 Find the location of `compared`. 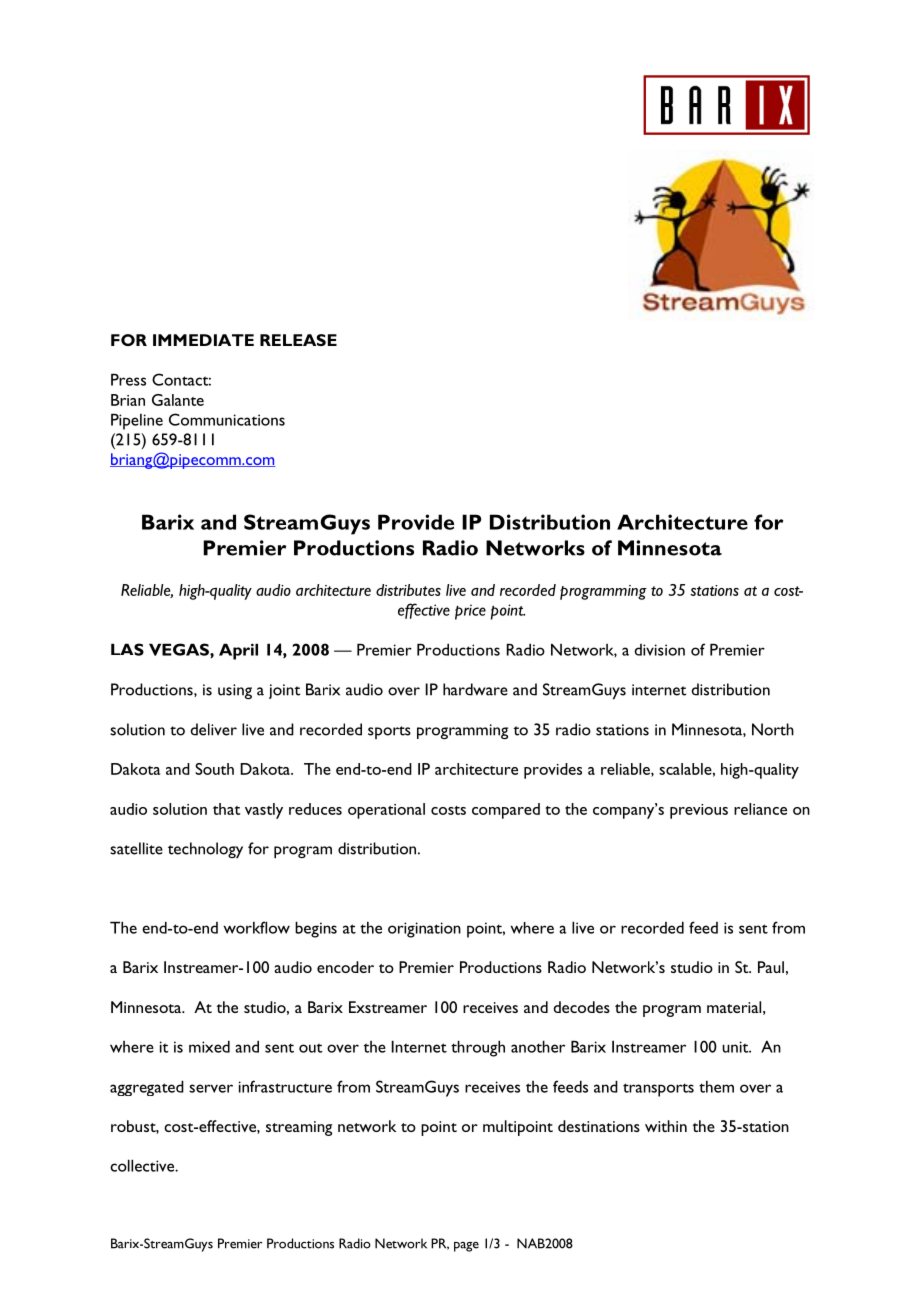

compared is located at coordinates (506, 811).
